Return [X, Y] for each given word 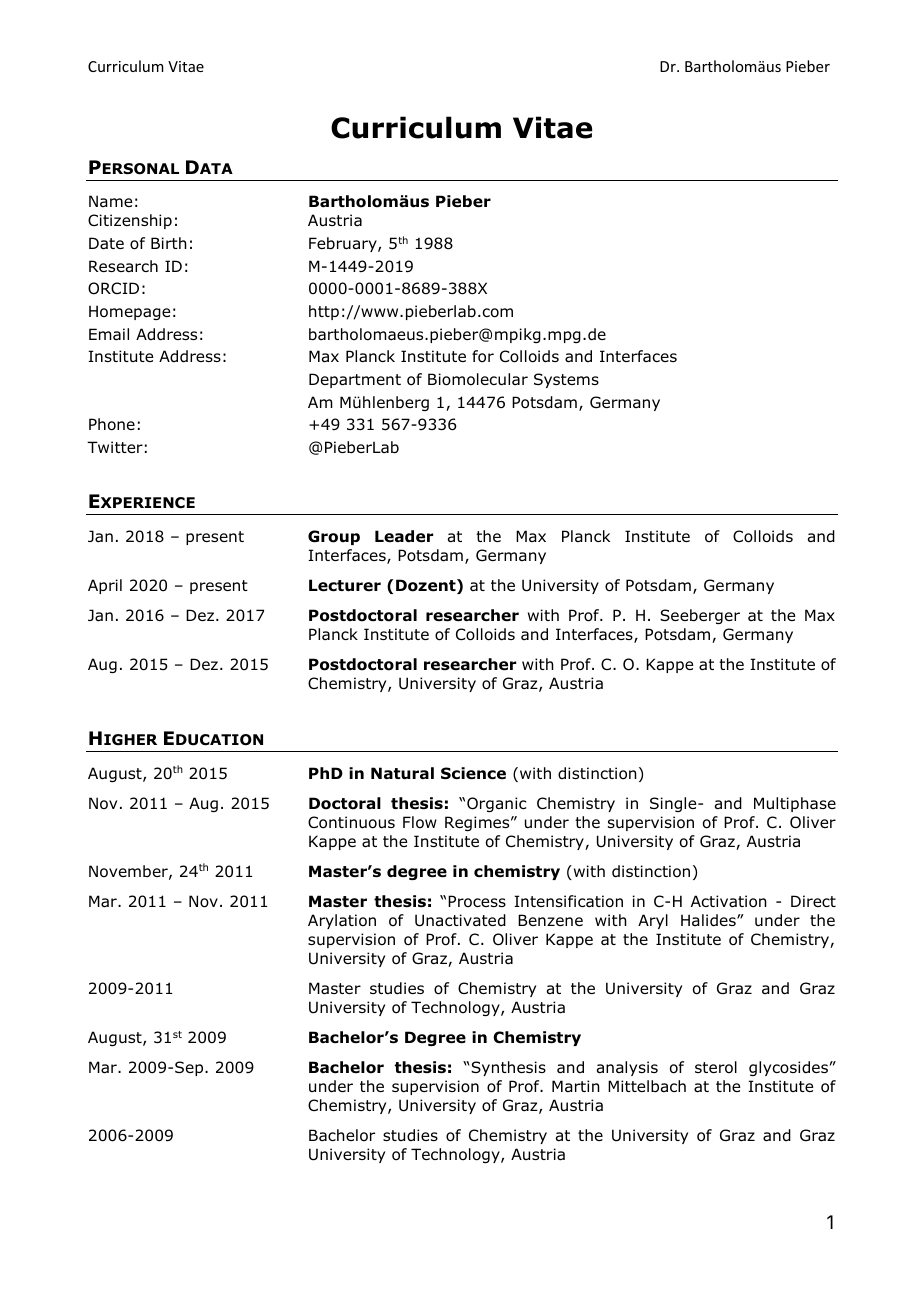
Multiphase [795, 804]
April [105, 586]
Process [477, 901]
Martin [576, 1086]
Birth [169, 243]
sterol [716, 1067]
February [344, 244]
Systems [566, 380]
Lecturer [345, 585]
